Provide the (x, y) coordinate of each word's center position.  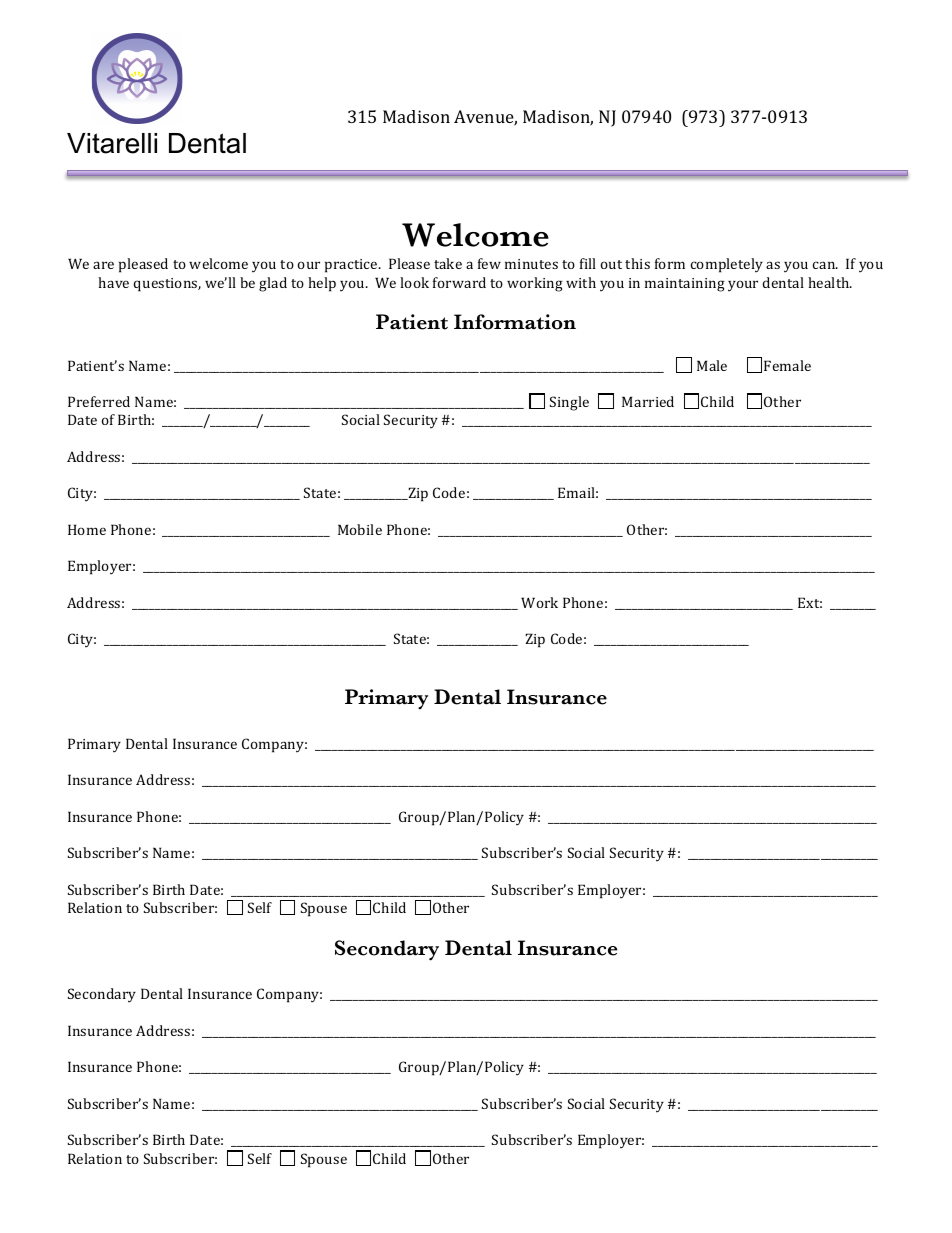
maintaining (685, 285)
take (448, 263)
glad (273, 284)
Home (87, 529)
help (322, 284)
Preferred (99, 401)
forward (459, 282)
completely (727, 265)
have (113, 282)
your (743, 286)
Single (569, 403)
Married (648, 401)
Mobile (360, 529)
